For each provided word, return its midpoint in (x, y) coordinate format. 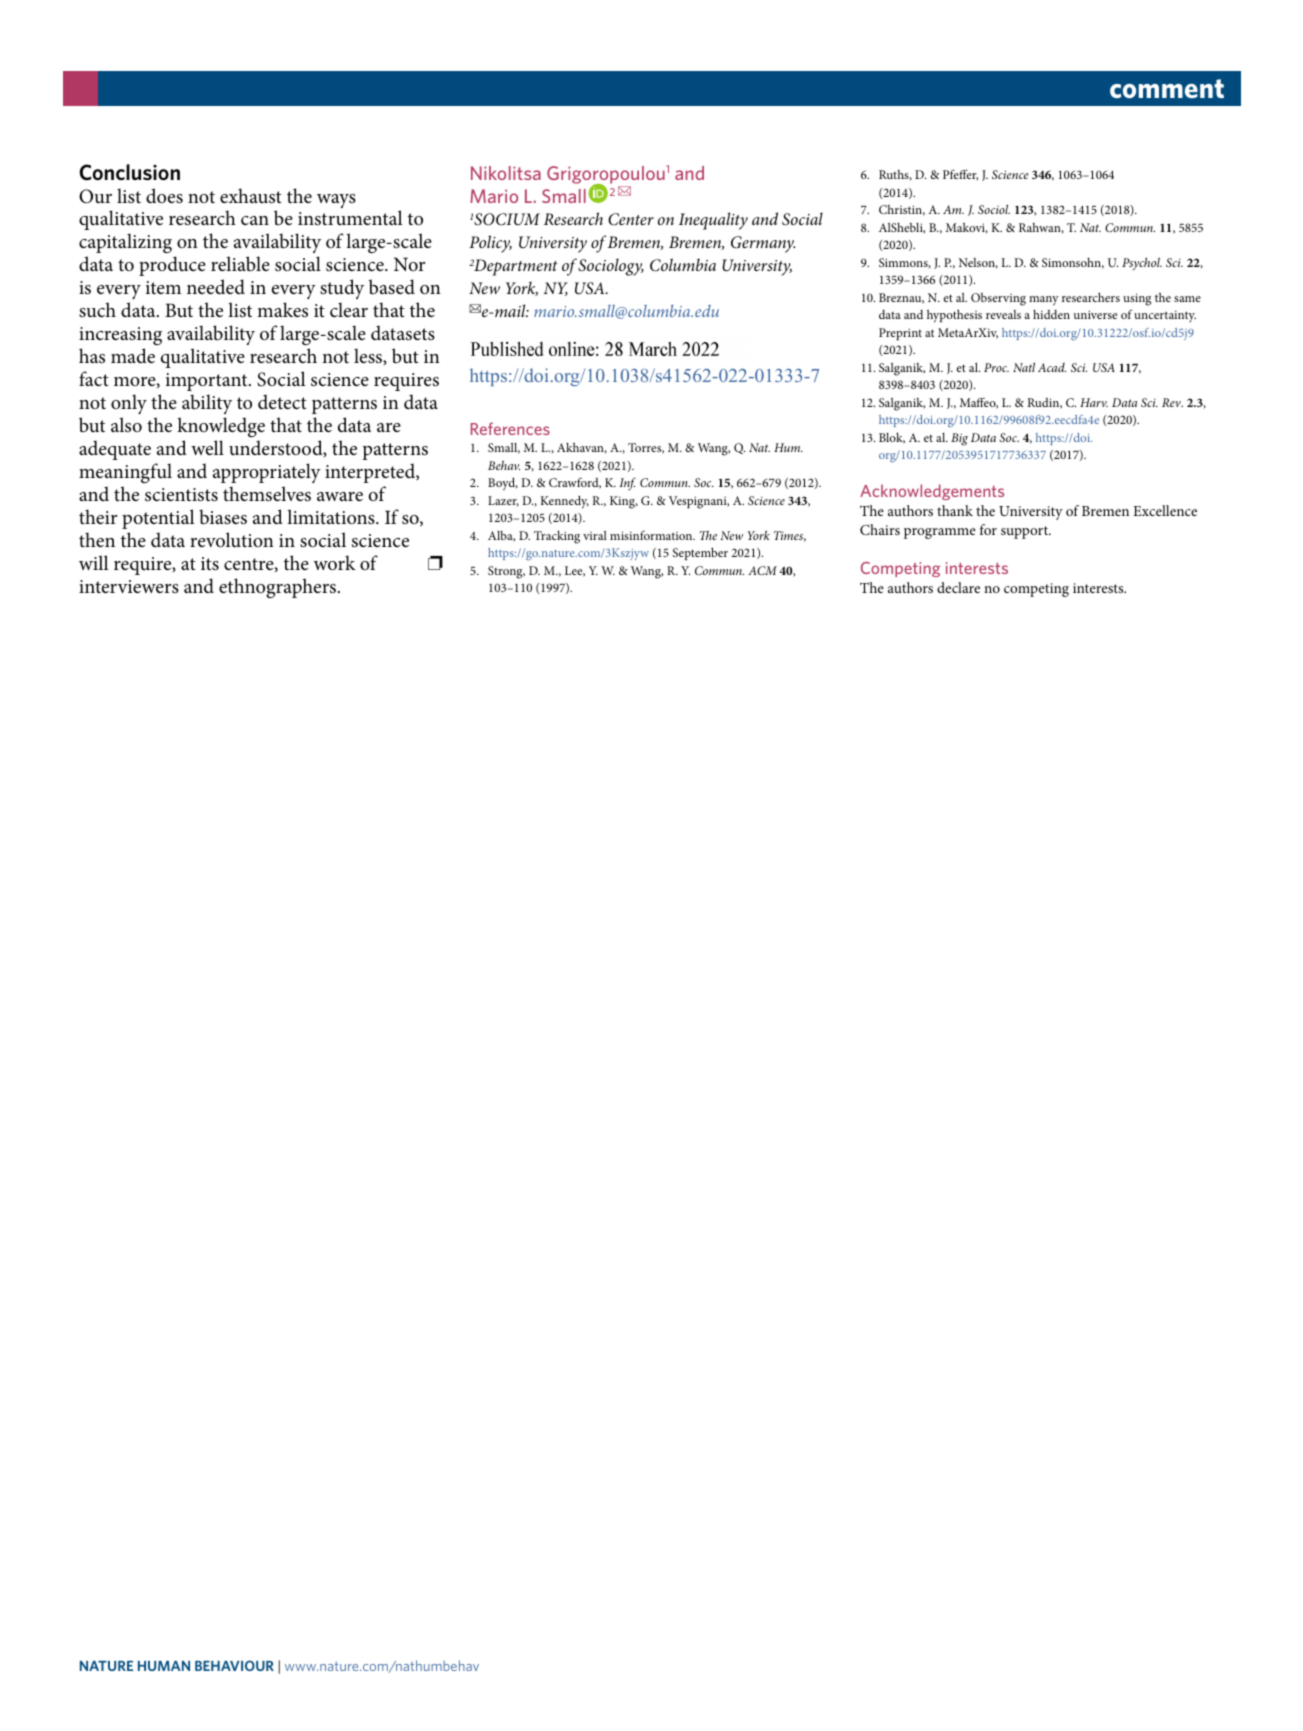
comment (1167, 88)
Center (631, 219)
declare (958, 587)
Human (164, 1666)
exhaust (251, 195)
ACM (762, 570)
